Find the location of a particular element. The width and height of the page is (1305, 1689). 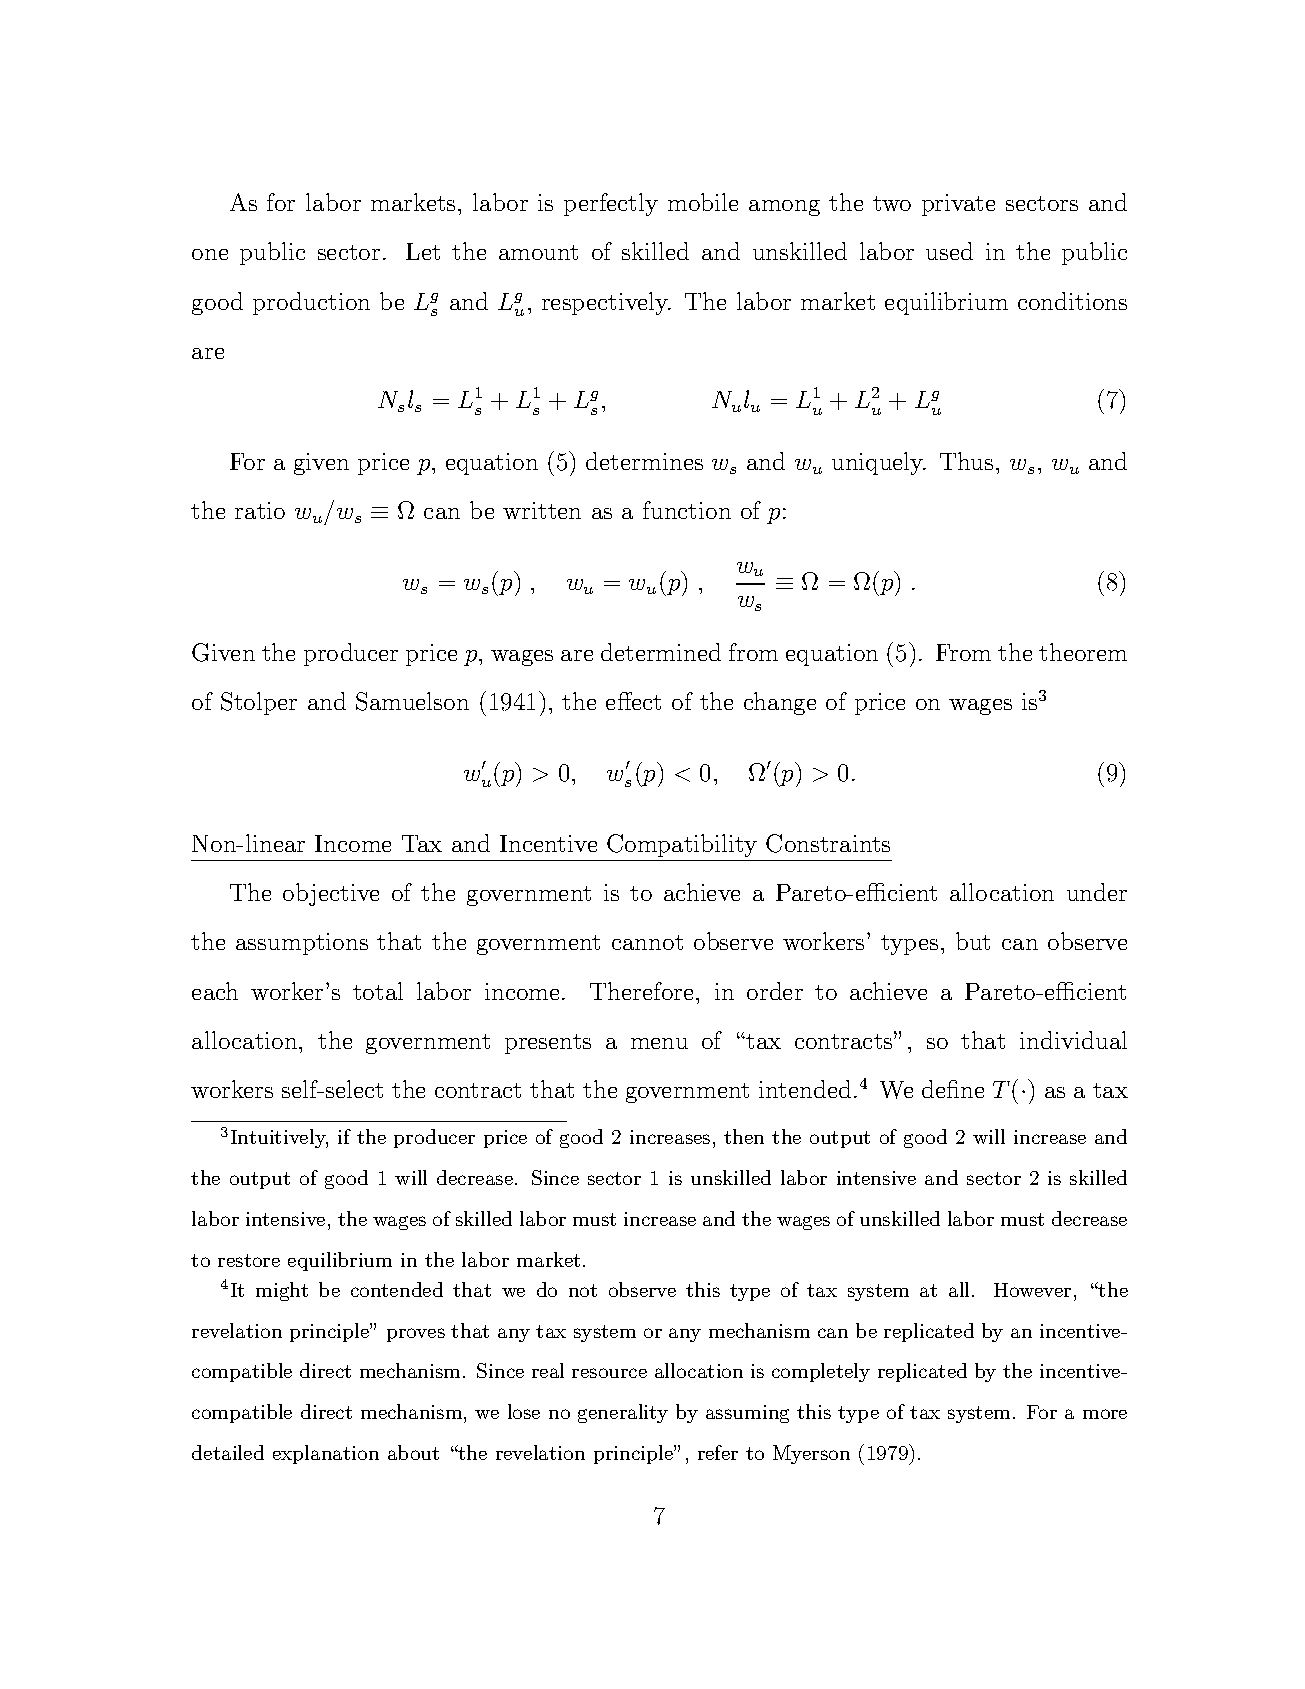

perfectly is located at coordinates (611, 204).
